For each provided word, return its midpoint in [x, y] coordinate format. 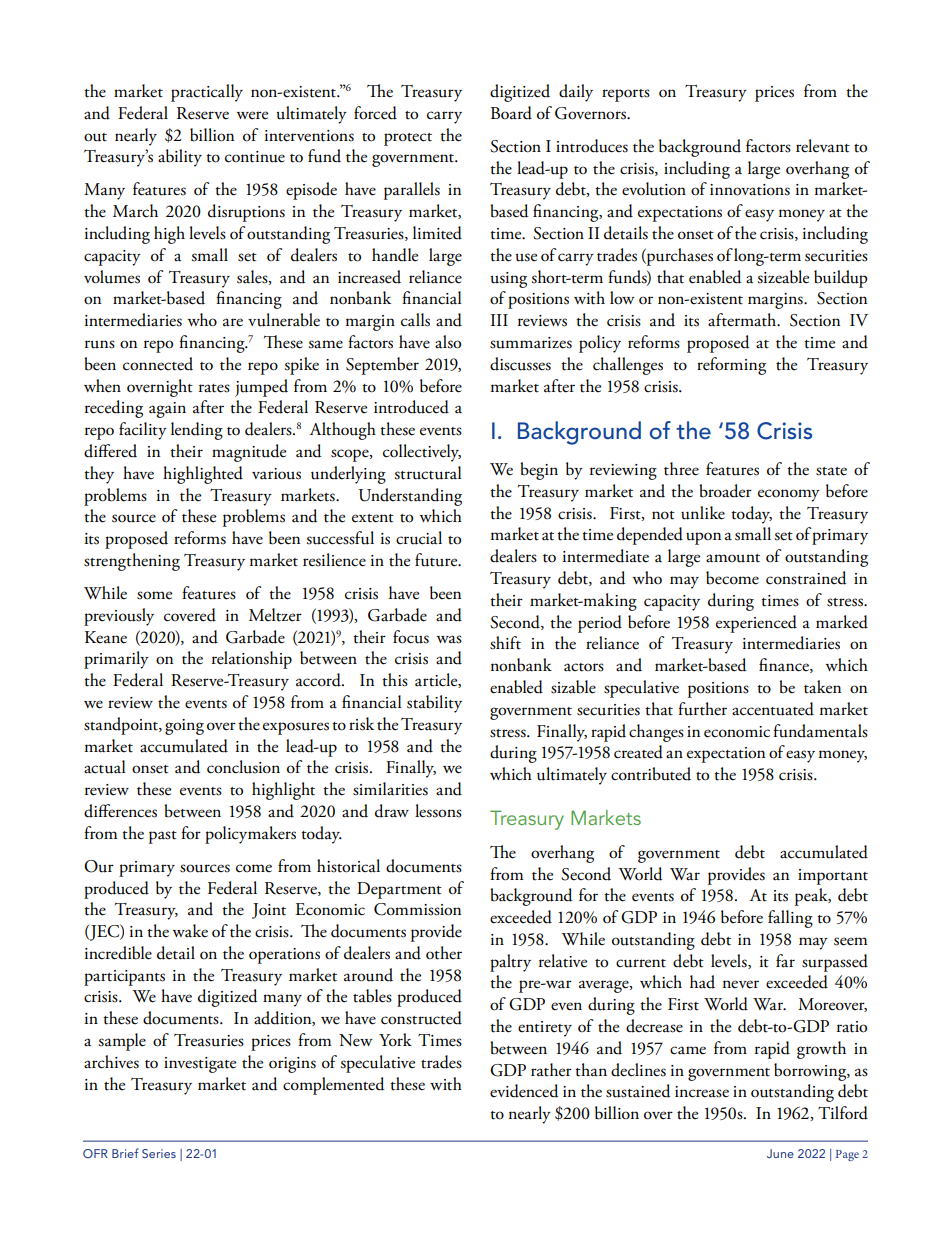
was [449, 639]
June [780, 1153]
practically [207, 93]
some [154, 595]
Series [159, 1153]
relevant [823, 146]
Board [511, 113]
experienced [756, 624]
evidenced [524, 1091]
